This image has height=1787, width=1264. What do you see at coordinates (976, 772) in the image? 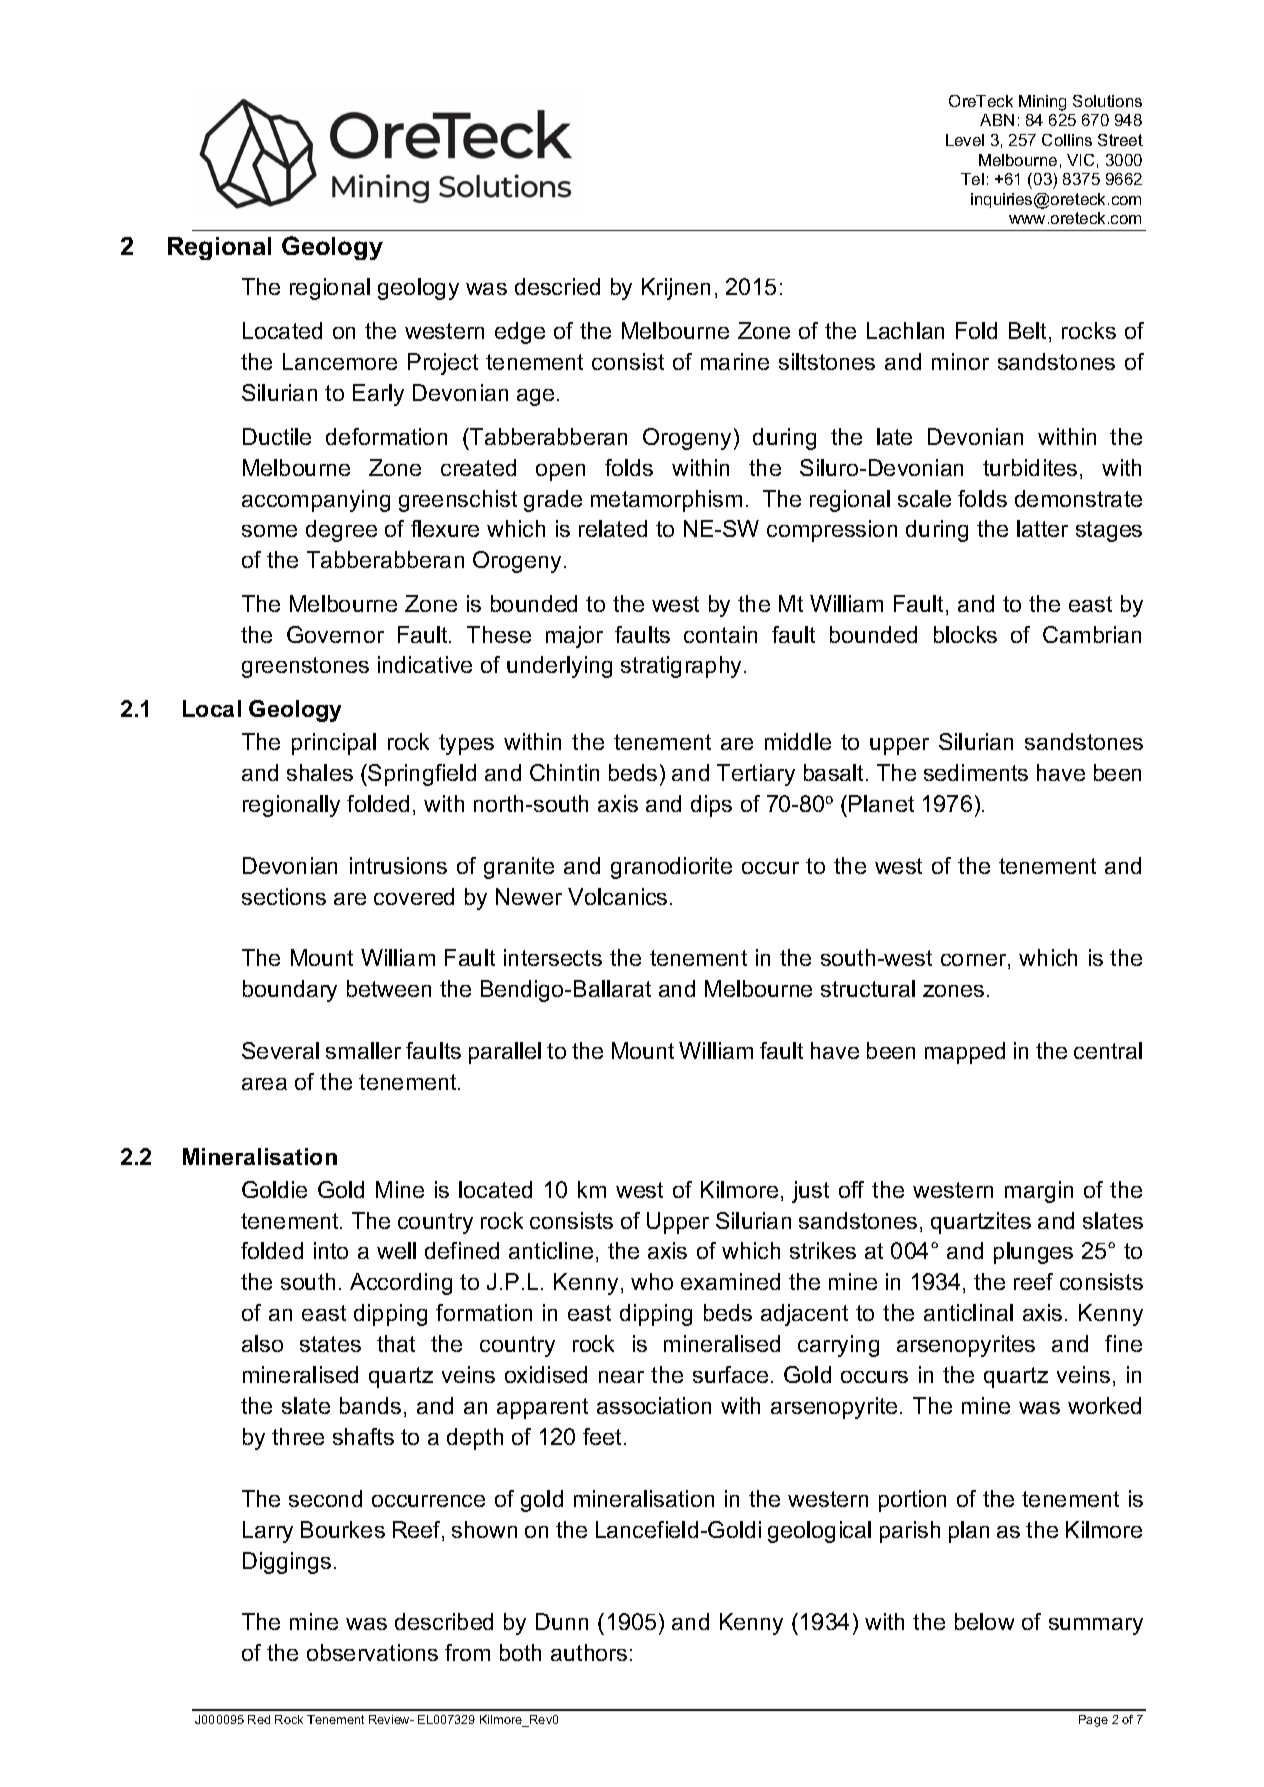
I see `sediments` at bounding box center [976, 772].
